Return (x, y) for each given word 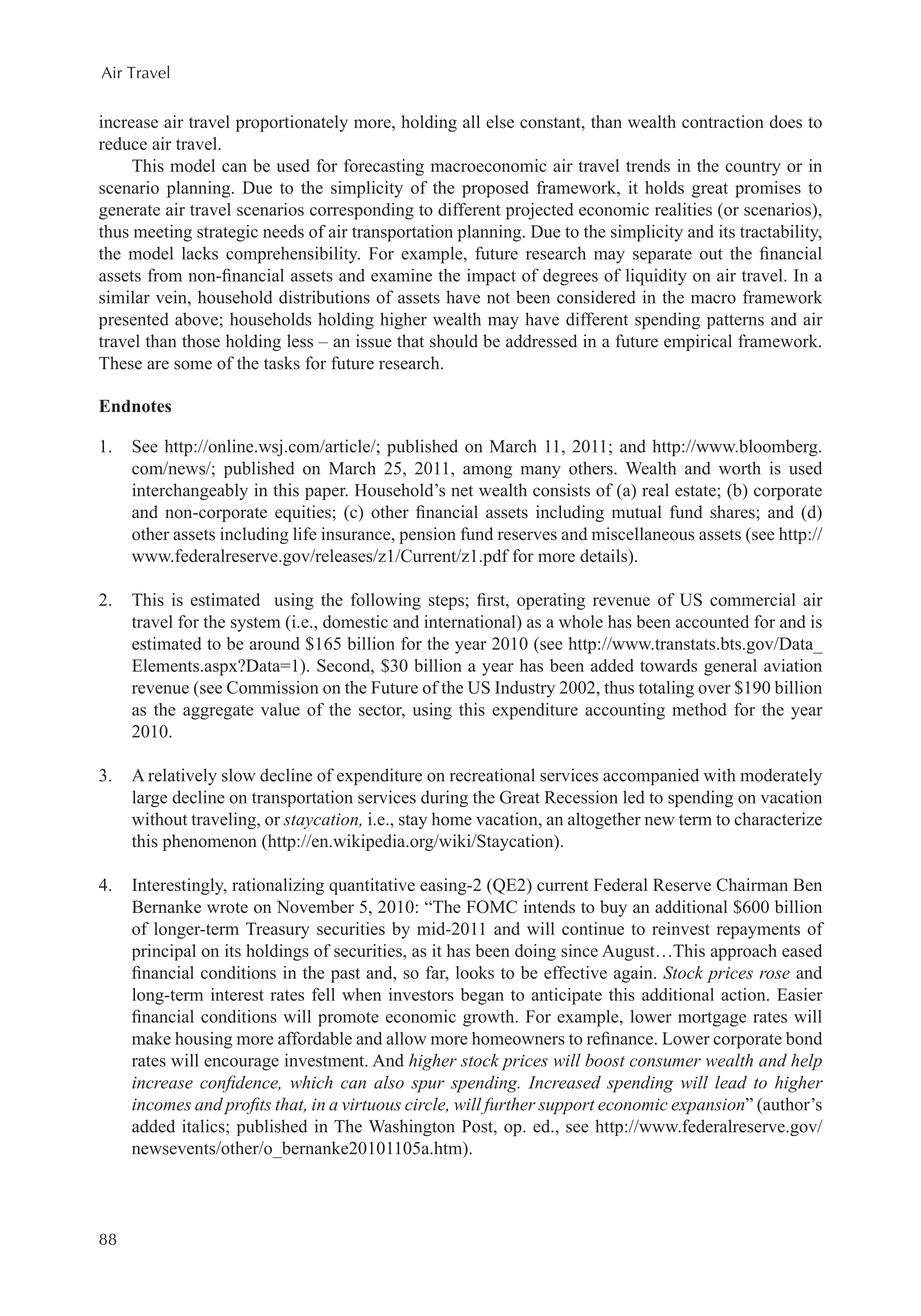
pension (427, 535)
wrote (227, 908)
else (500, 121)
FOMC (492, 907)
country (753, 168)
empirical (698, 342)
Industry (525, 689)
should (454, 341)
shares (733, 512)
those (201, 341)
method (699, 709)
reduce (123, 143)
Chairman (752, 885)
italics (204, 1126)
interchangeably (190, 491)
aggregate (218, 712)
